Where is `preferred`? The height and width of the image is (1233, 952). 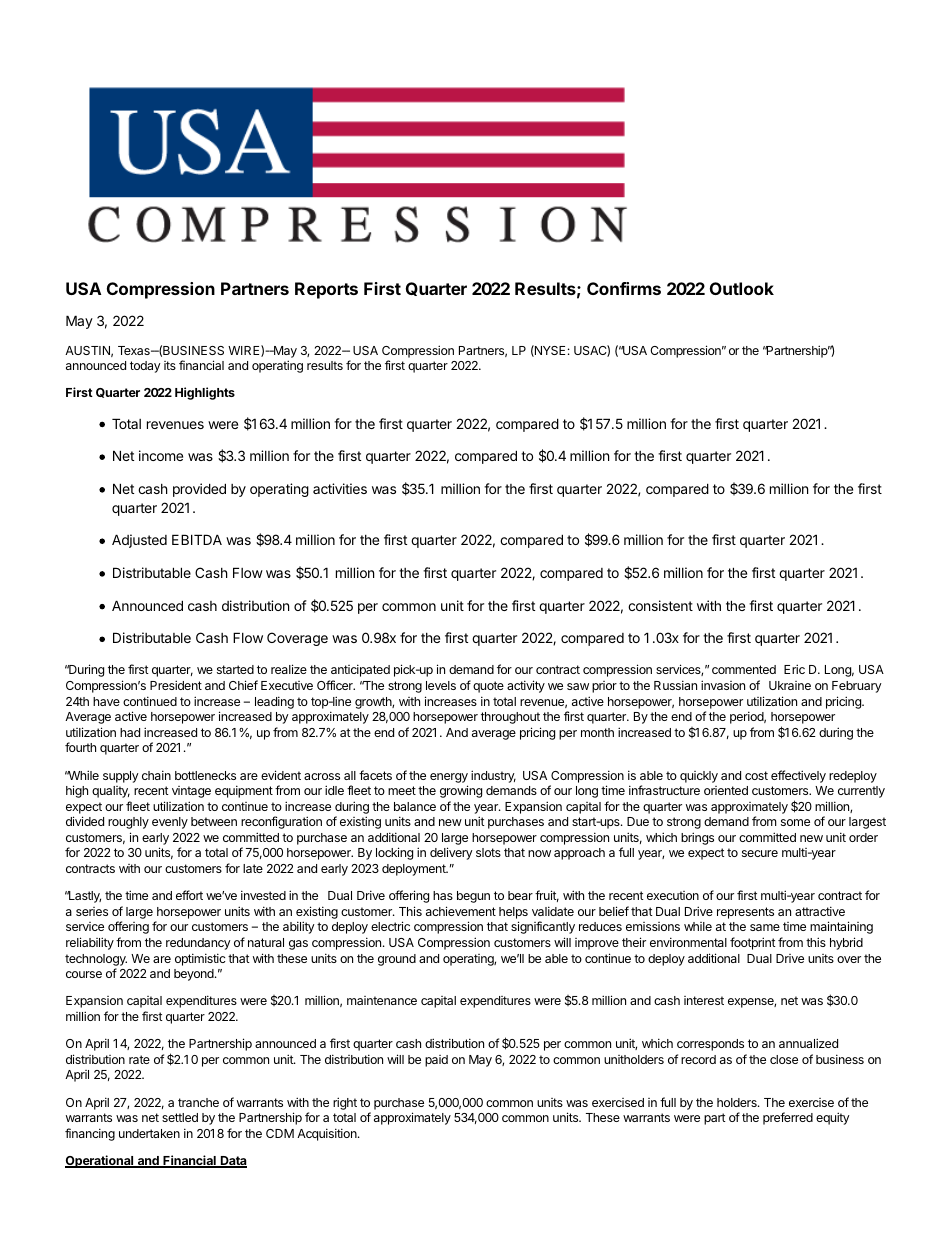
preferred is located at coordinates (788, 1118).
